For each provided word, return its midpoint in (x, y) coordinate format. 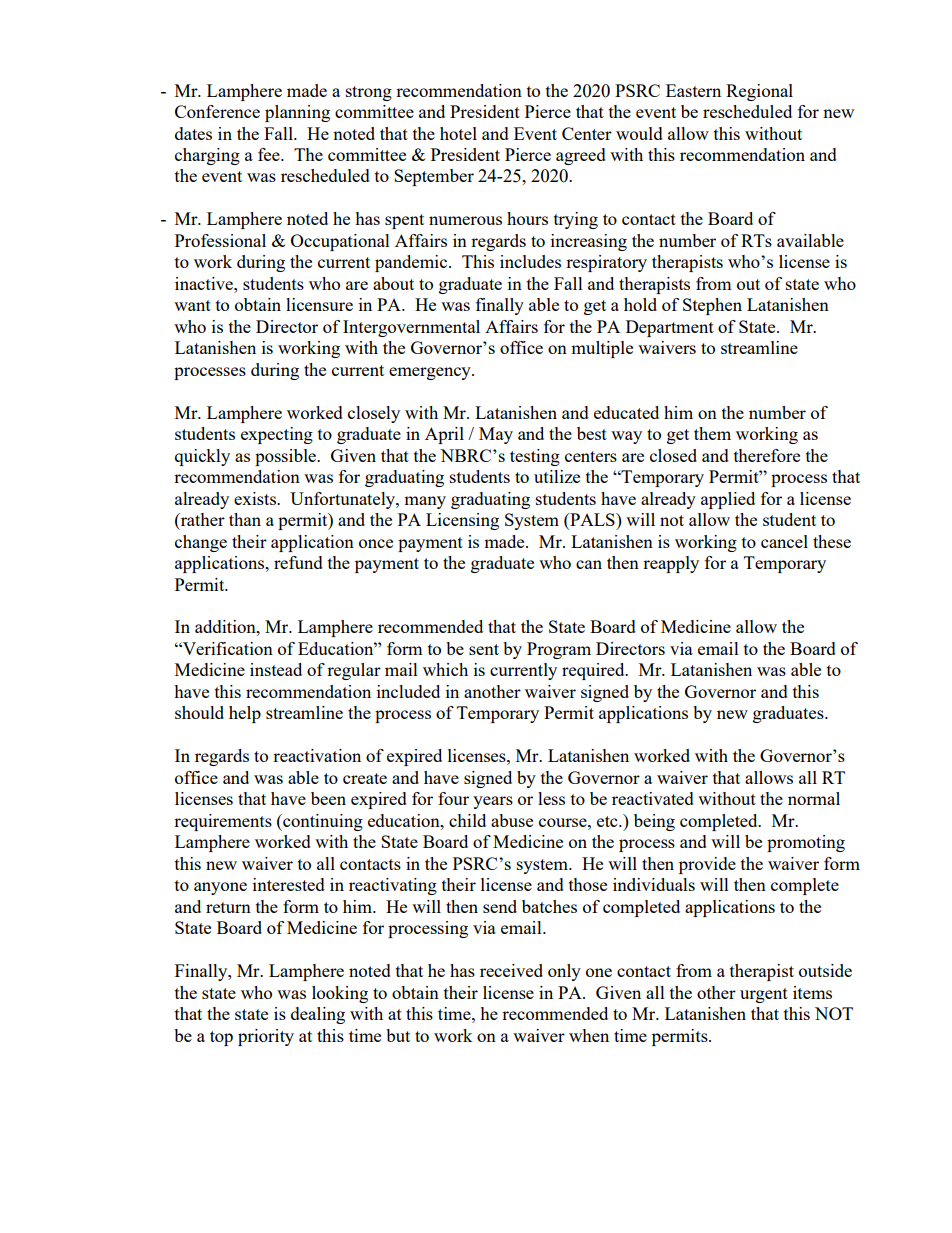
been (328, 798)
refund (298, 562)
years (493, 802)
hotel (458, 133)
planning (297, 113)
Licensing (462, 521)
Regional (759, 92)
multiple (602, 349)
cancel (784, 541)
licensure (319, 304)
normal (814, 798)
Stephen (712, 306)
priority (266, 1037)
